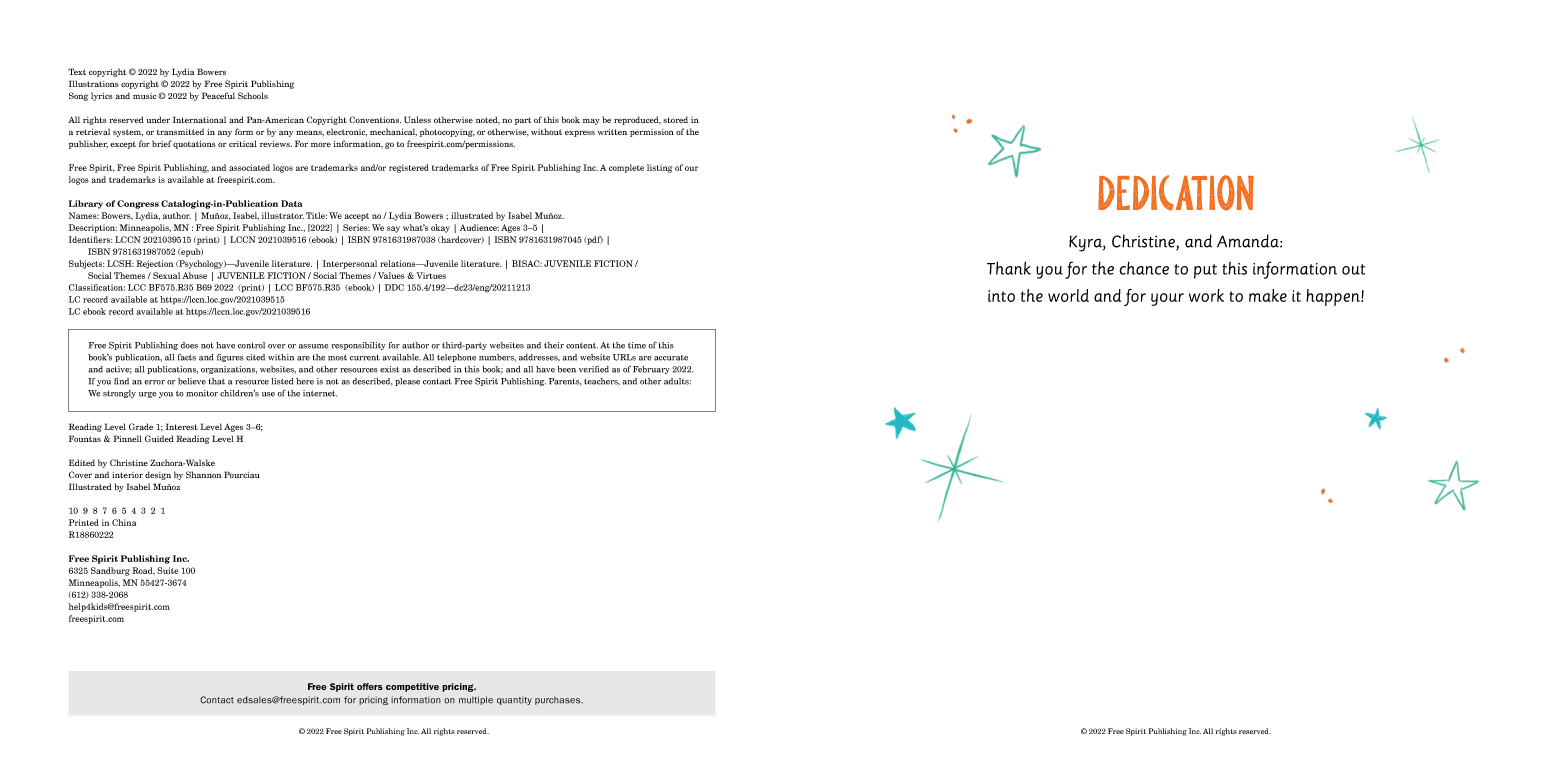 This screenshot has height=784, width=1568. Describe the element at coordinates (1249, 241) in the screenshot. I see `Amanda` at that location.
